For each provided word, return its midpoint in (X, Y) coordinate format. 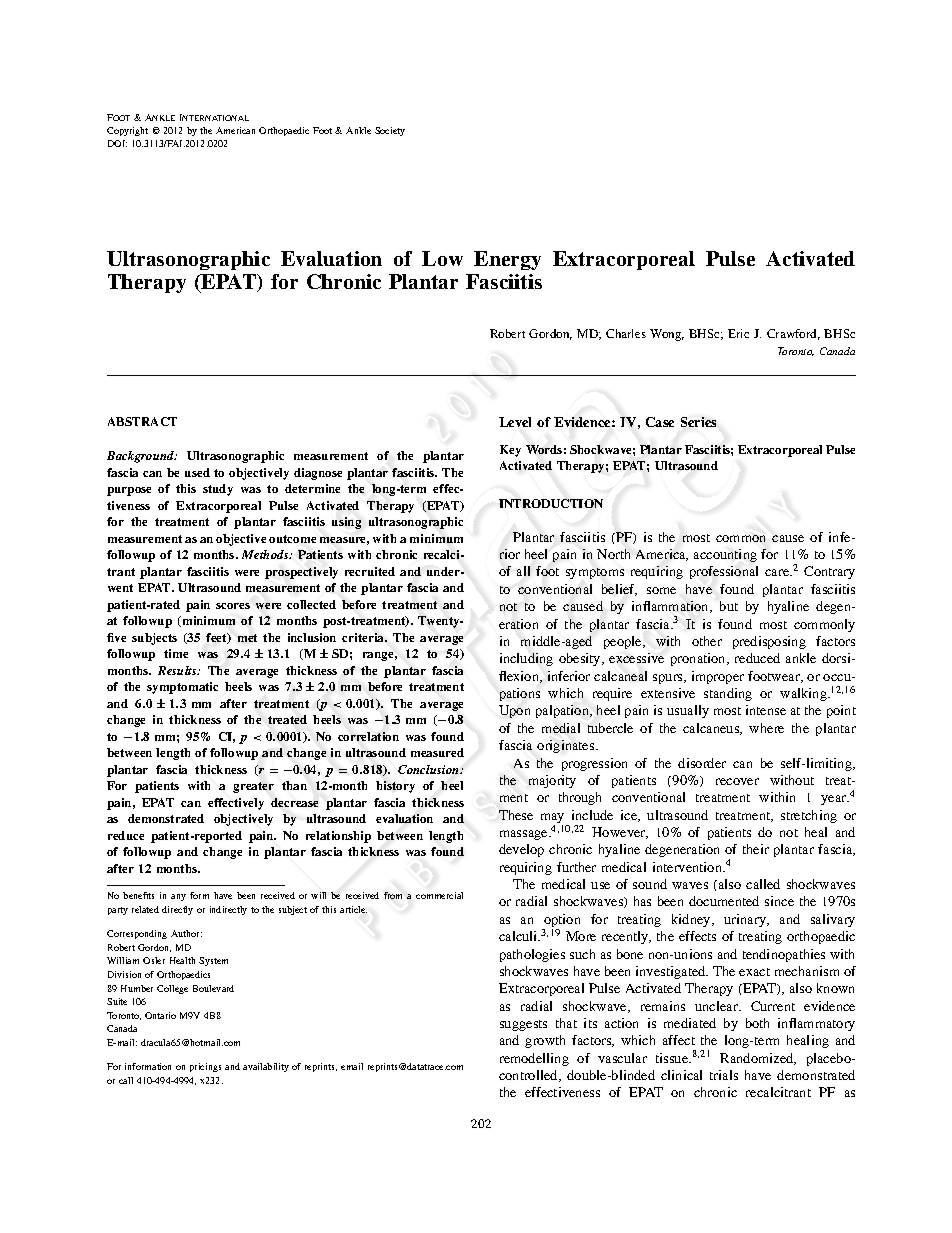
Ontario (160, 1015)
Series (698, 422)
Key (510, 451)
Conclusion (430, 769)
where (766, 728)
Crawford (793, 334)
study (218, 490)
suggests (523, 1025)
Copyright (127, 131)
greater (253, 787)
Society (390, 131)
